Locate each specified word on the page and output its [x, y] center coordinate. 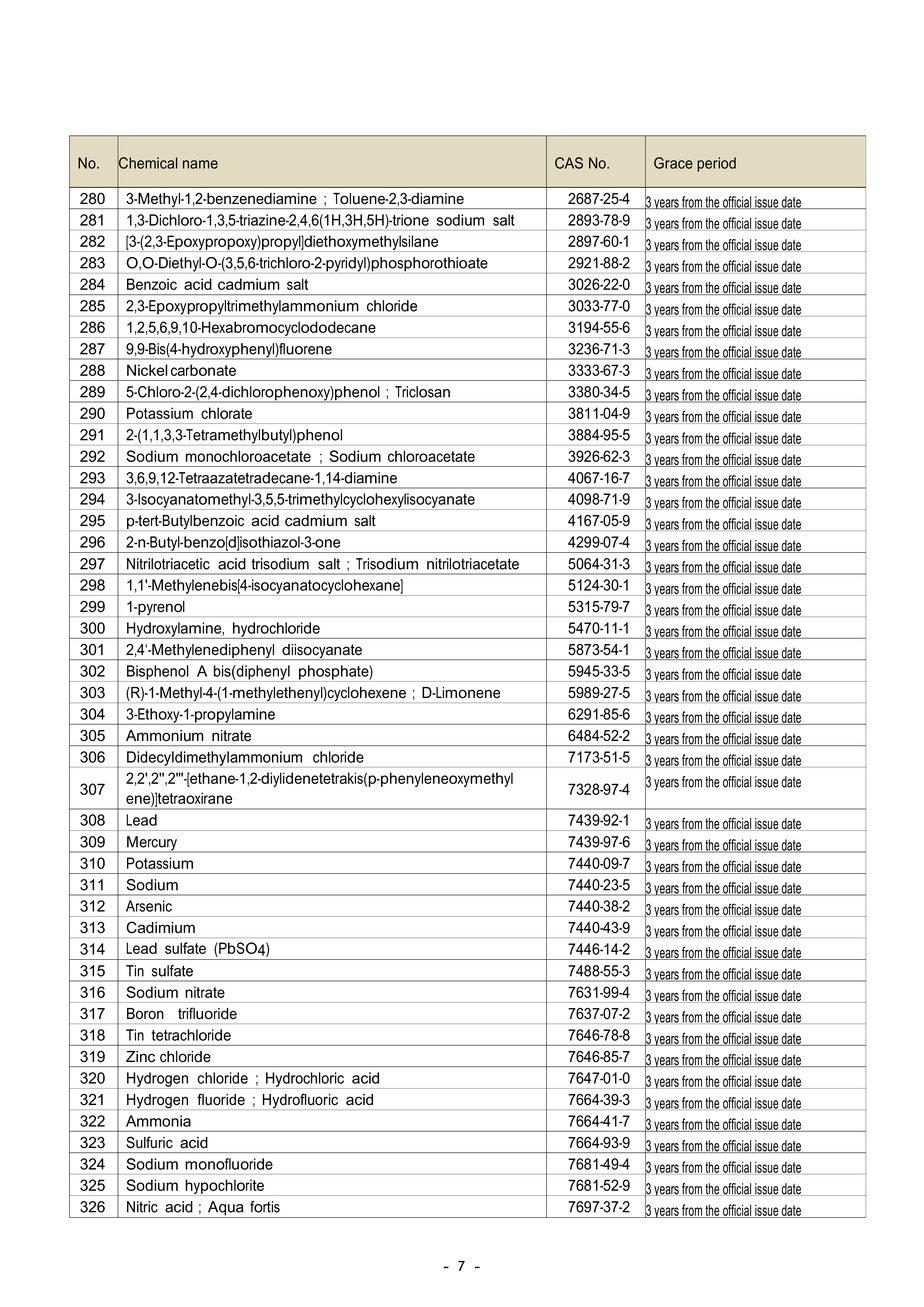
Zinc [140, 1057]
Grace [673, 163]
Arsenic [149, 906]
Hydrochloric [305, 1080]
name [200, 164]
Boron [145, 1014]
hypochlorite [224, 1187]
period [716, 164]
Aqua [226, 1209]
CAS [569, 163]
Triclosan [422, 392]
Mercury [152, 844]
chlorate [226, 413]
